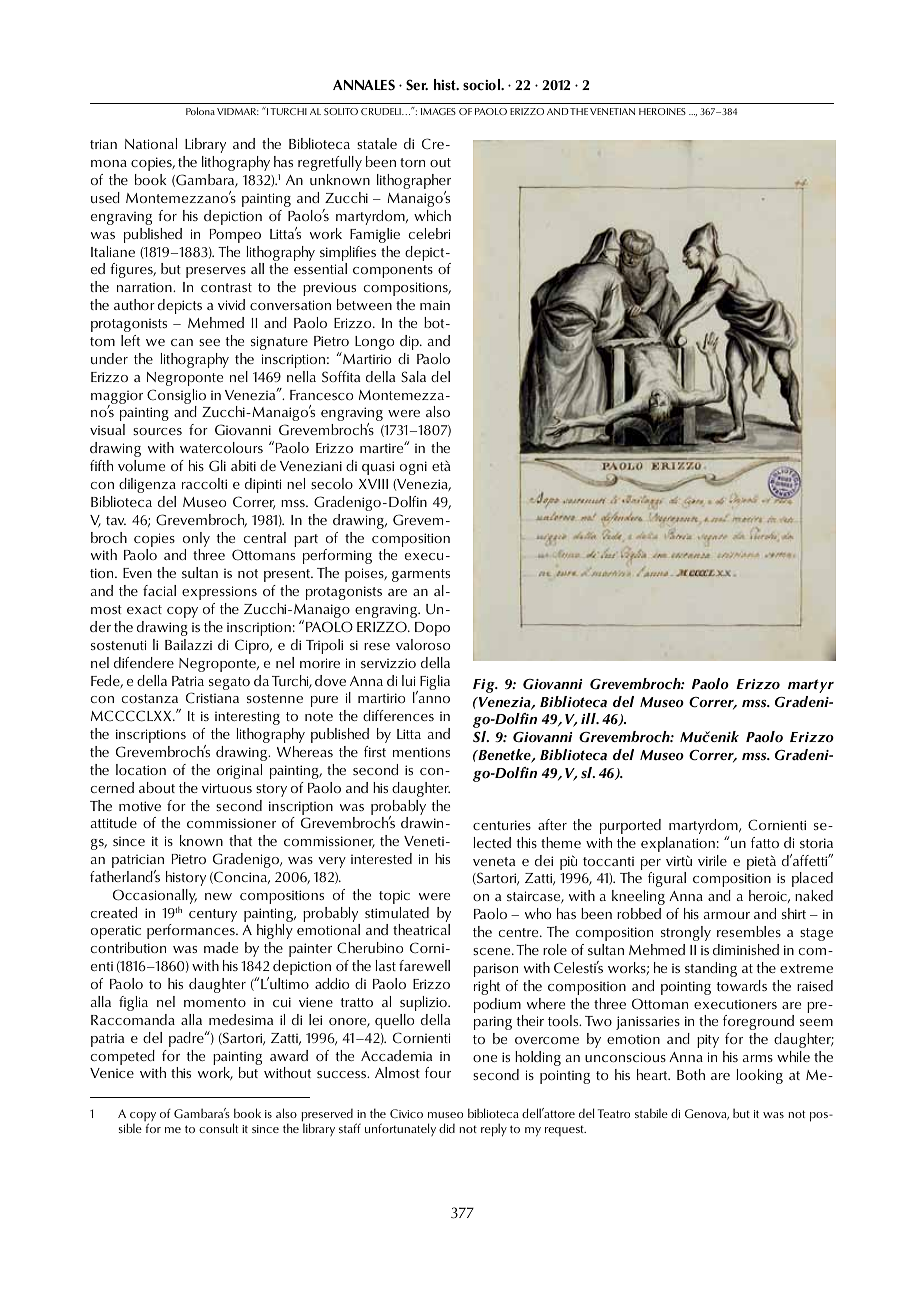  I want to click on IMAGES, so click(438, 111).
